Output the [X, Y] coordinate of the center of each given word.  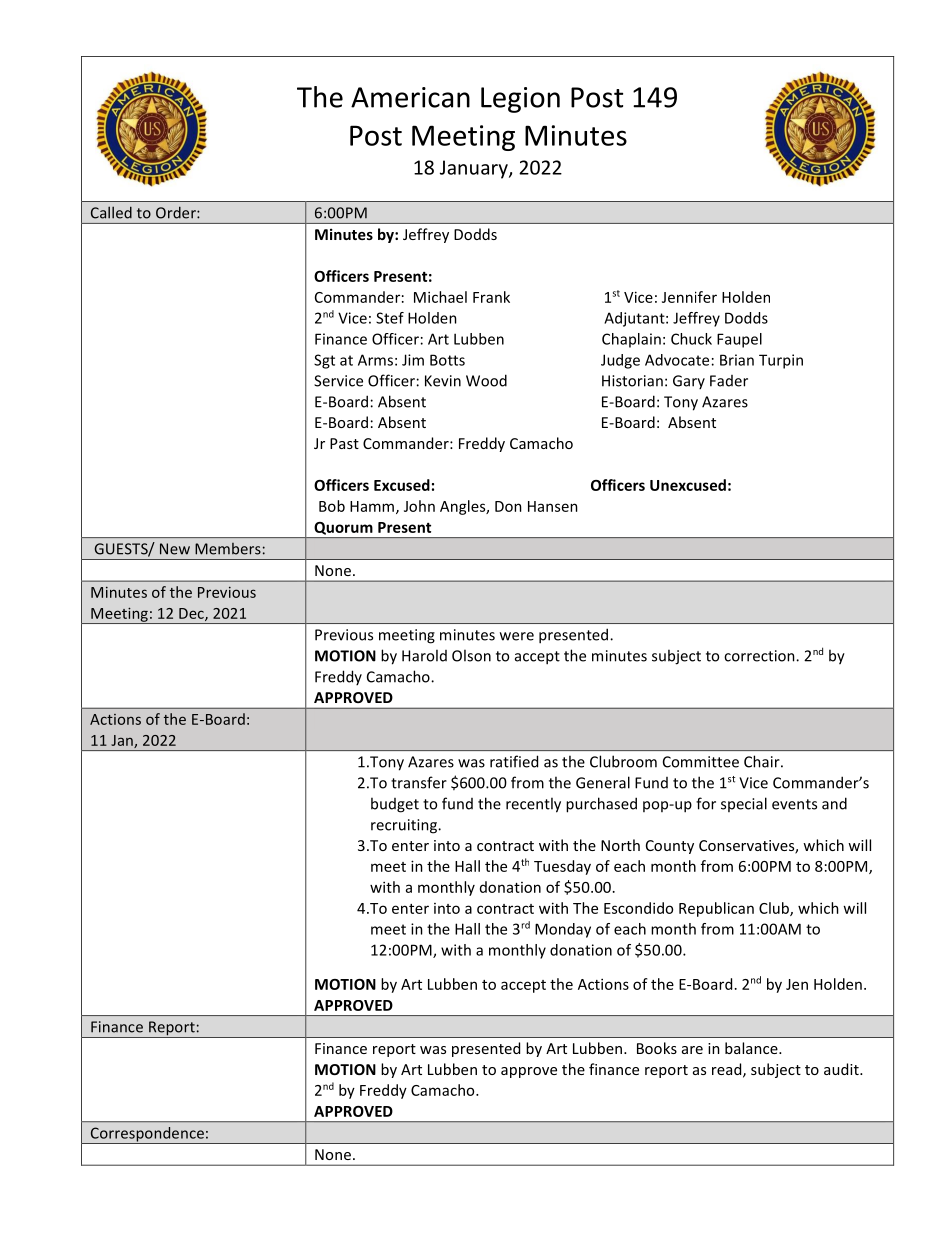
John [419, 506]
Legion [520, 100]
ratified [514, 761]
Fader [729, 381]
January [475, 169]
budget [395, 805]
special [744, 804]
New [175, 549]
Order [177, 212]
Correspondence [147, 1135]
